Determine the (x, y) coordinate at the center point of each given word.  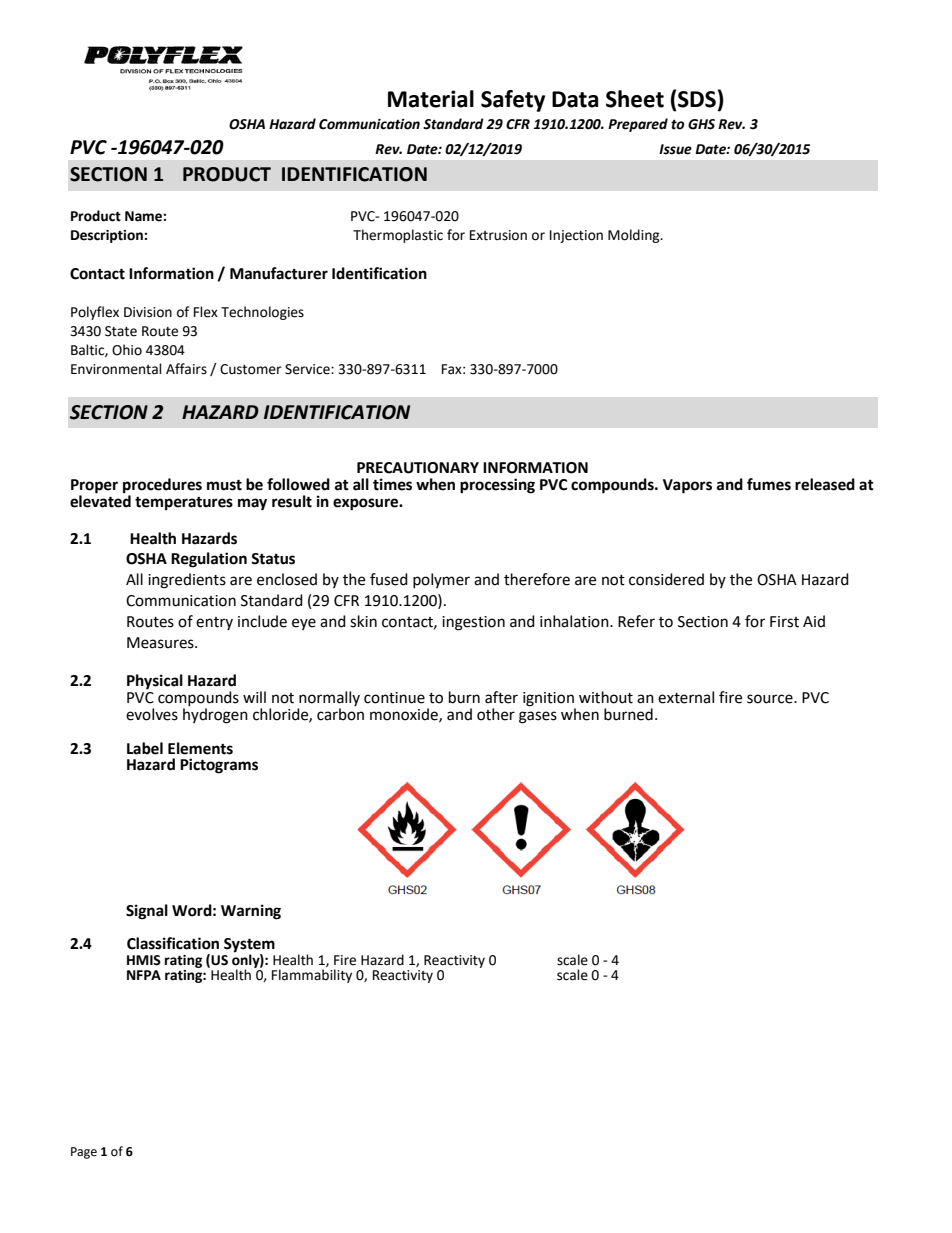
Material (431, 99)
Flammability (312, 976)
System (249, 946)
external (686, 697)
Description (108, 236)
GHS (701, 124)
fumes (769, 484)
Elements (200, 748)
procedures (162, 487)
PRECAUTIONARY (418, 468)
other (496, 714)
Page (84, 1153)
